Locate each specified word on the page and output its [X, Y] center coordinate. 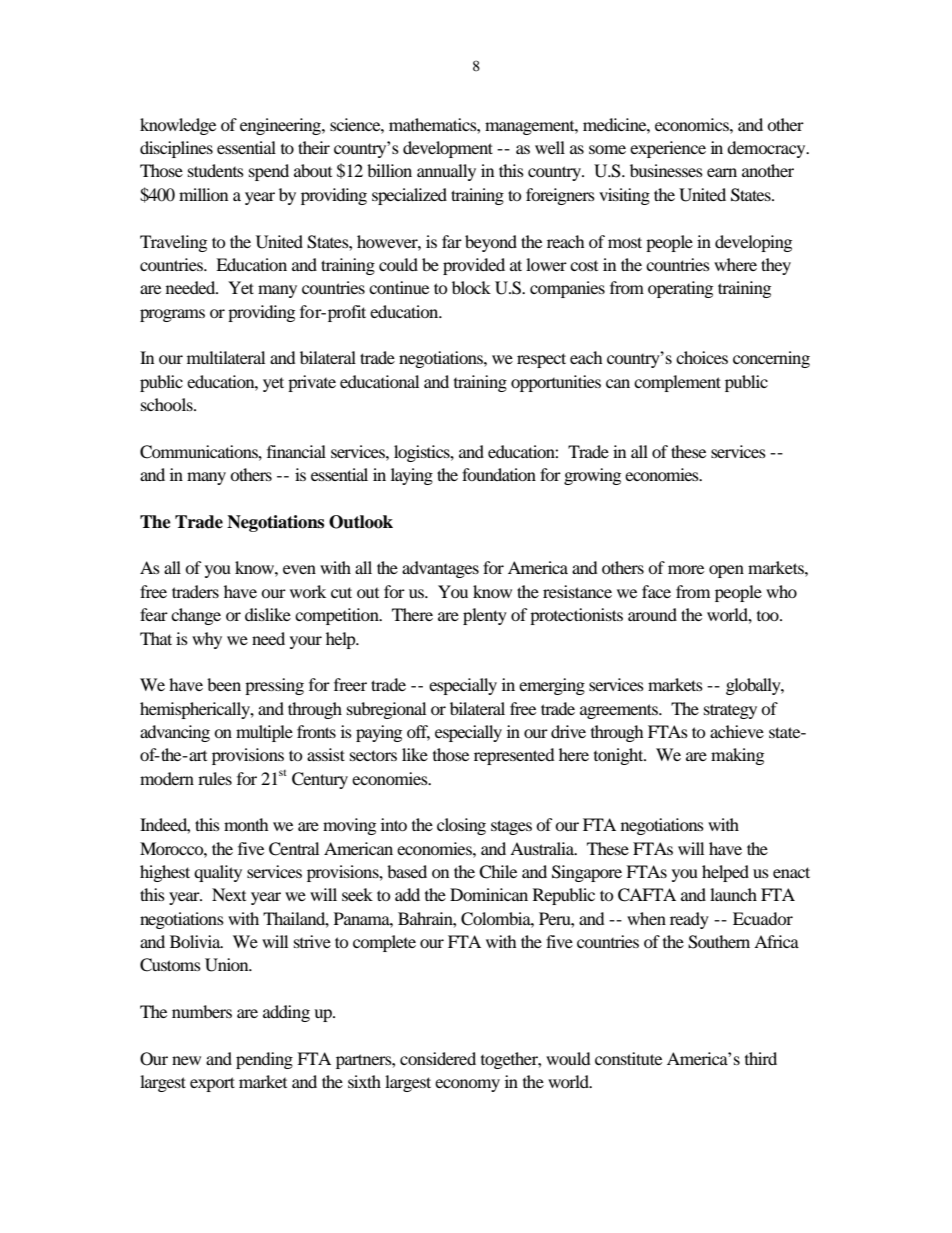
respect [541, 360]
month [246, 824]
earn [722, 172]
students [216, 170]
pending [264, 1060]
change [196, 616]
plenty [485, 616]
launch [733, 894]
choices [702, 357]
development [448, 149]
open [726, 571]
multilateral [226, 357]
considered [438, 1058]
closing [461, 826]
